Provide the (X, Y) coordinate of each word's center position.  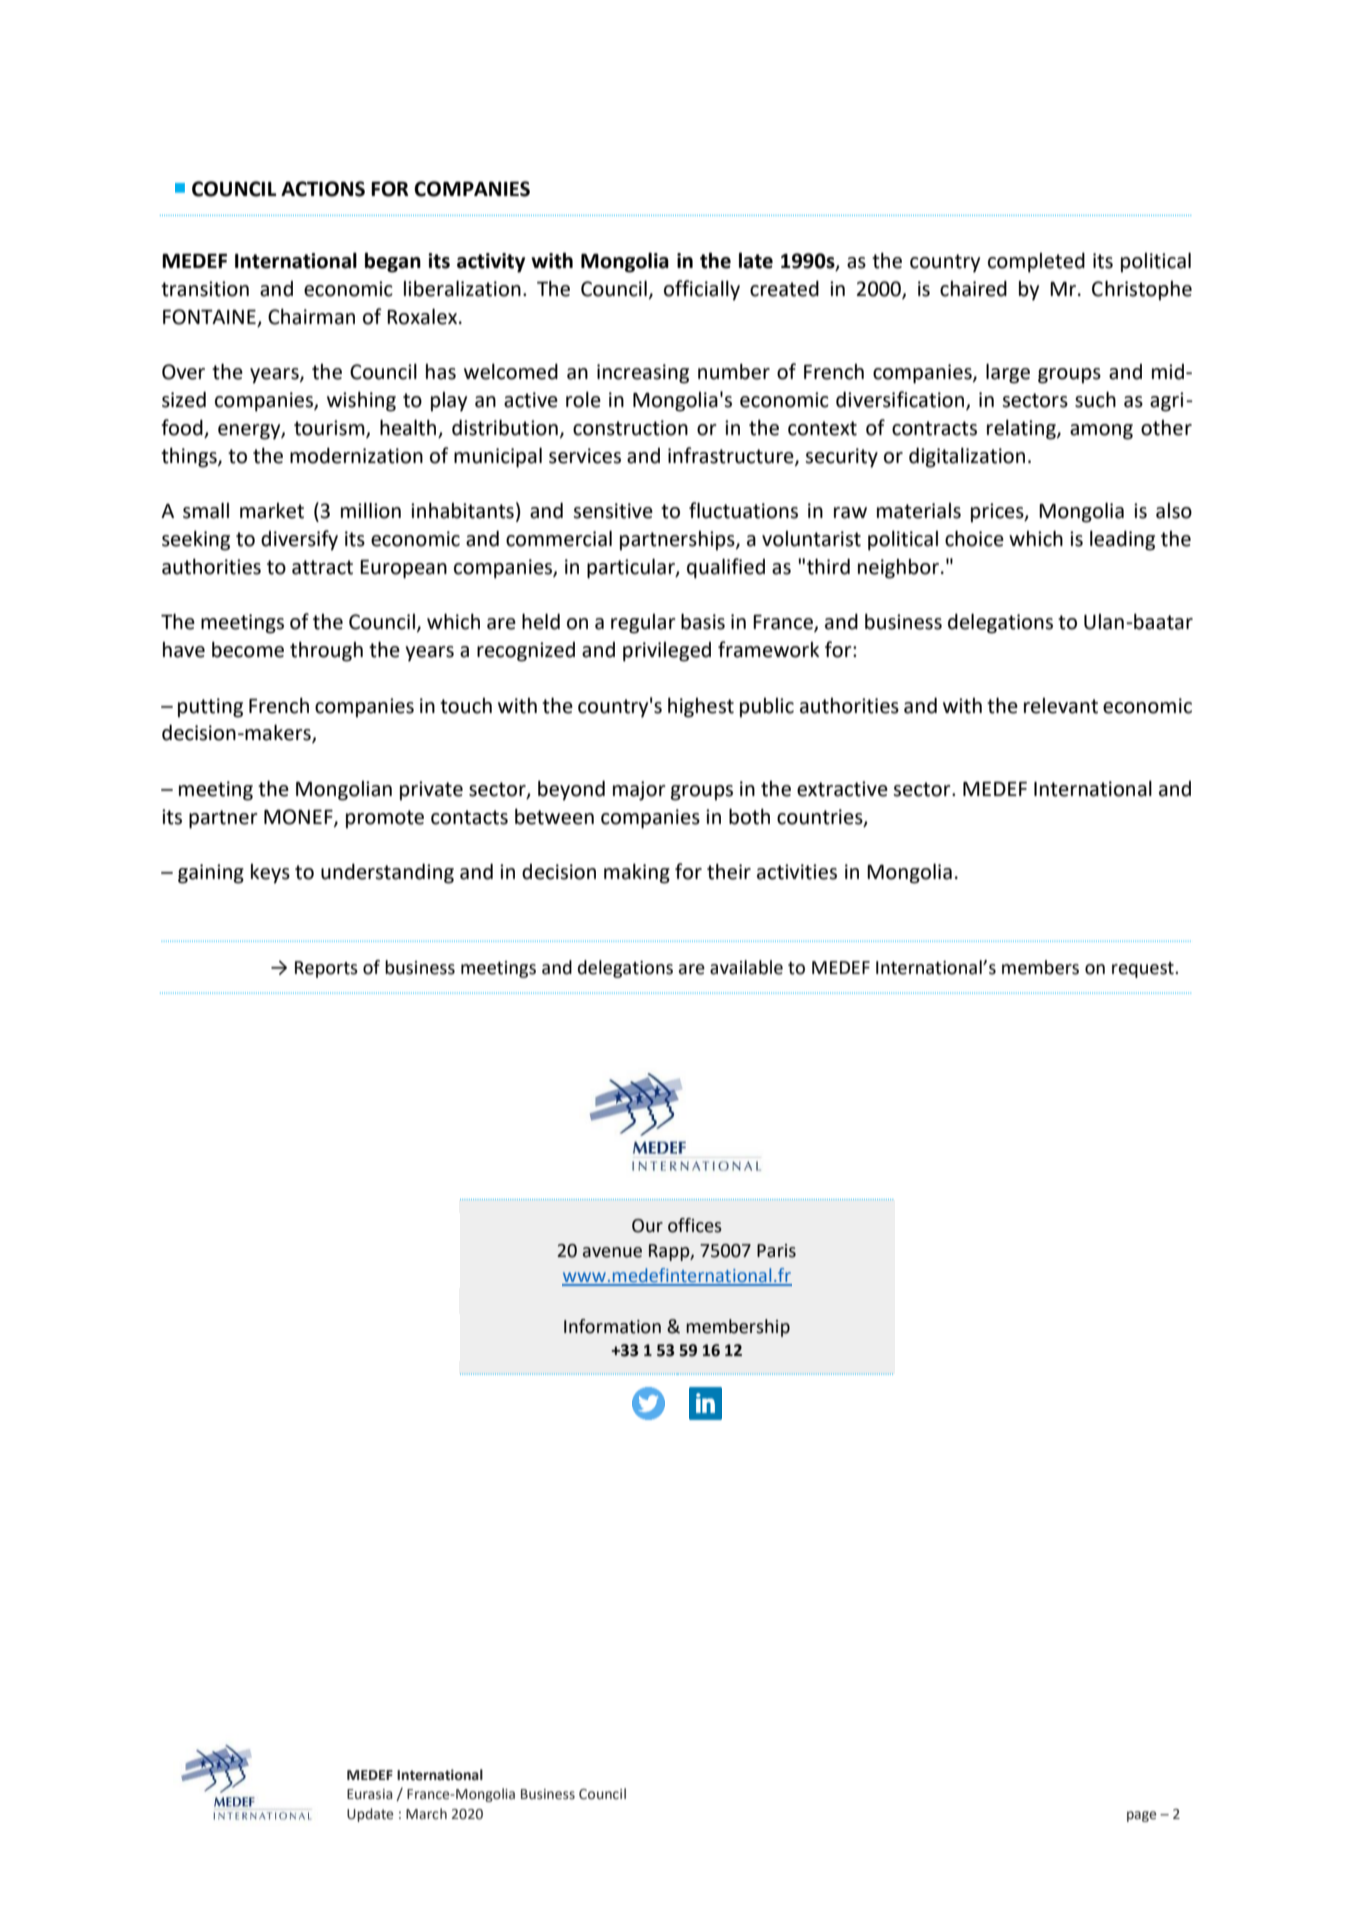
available (746, 967)
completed (1036, 262)
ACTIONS (323, 189)
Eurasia (369, 1794)
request (1144, 970)
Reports (326, 969)
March (426, 1814)
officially (702, 290)
